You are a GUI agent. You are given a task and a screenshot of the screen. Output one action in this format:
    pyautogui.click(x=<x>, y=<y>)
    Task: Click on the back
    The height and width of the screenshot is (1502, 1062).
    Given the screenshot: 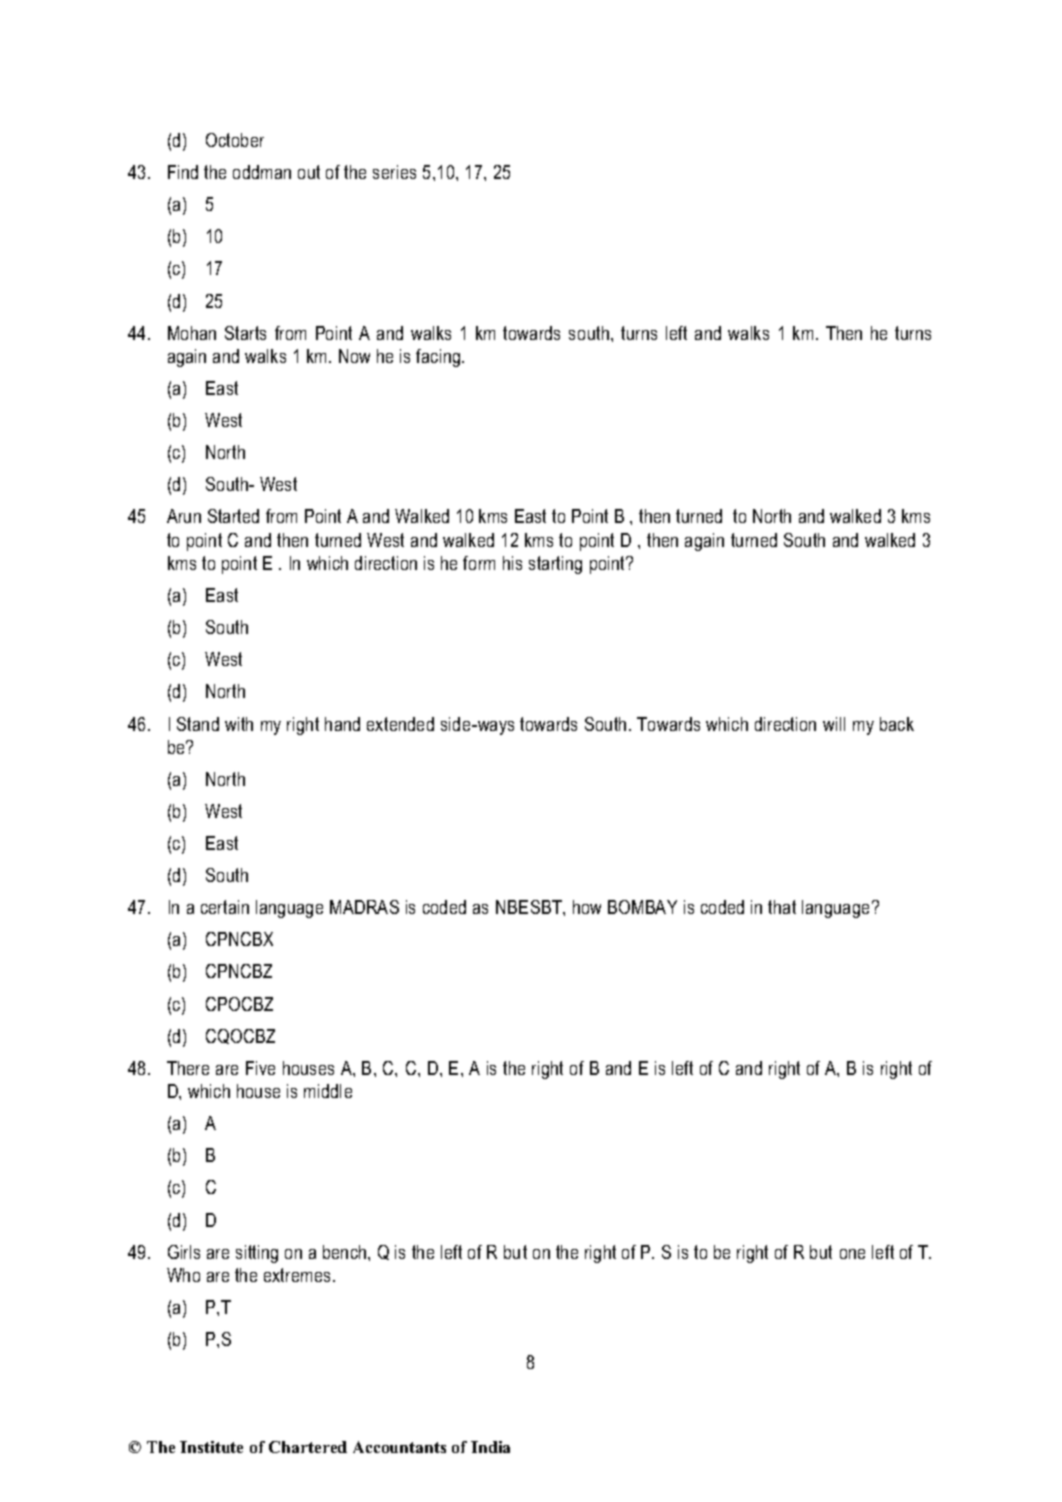 What is the action you would take?
    pyautogui.click(x=897, y=724)
